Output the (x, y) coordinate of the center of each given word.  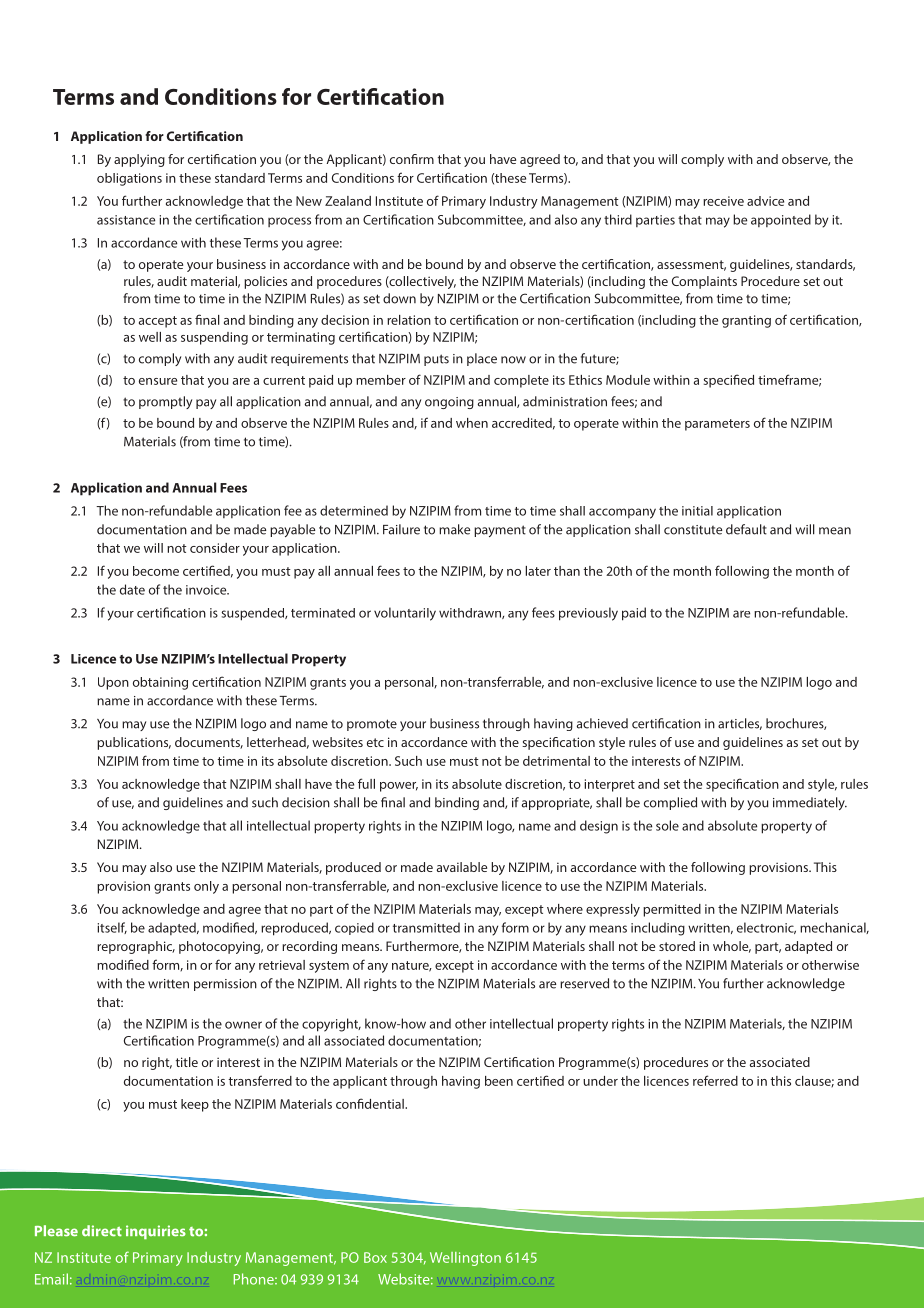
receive (723, 201)
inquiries (156, 1232)
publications (134, 743)
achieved (602, 723)
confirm (412, 159)
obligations (129, 179)
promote (372, 725)
